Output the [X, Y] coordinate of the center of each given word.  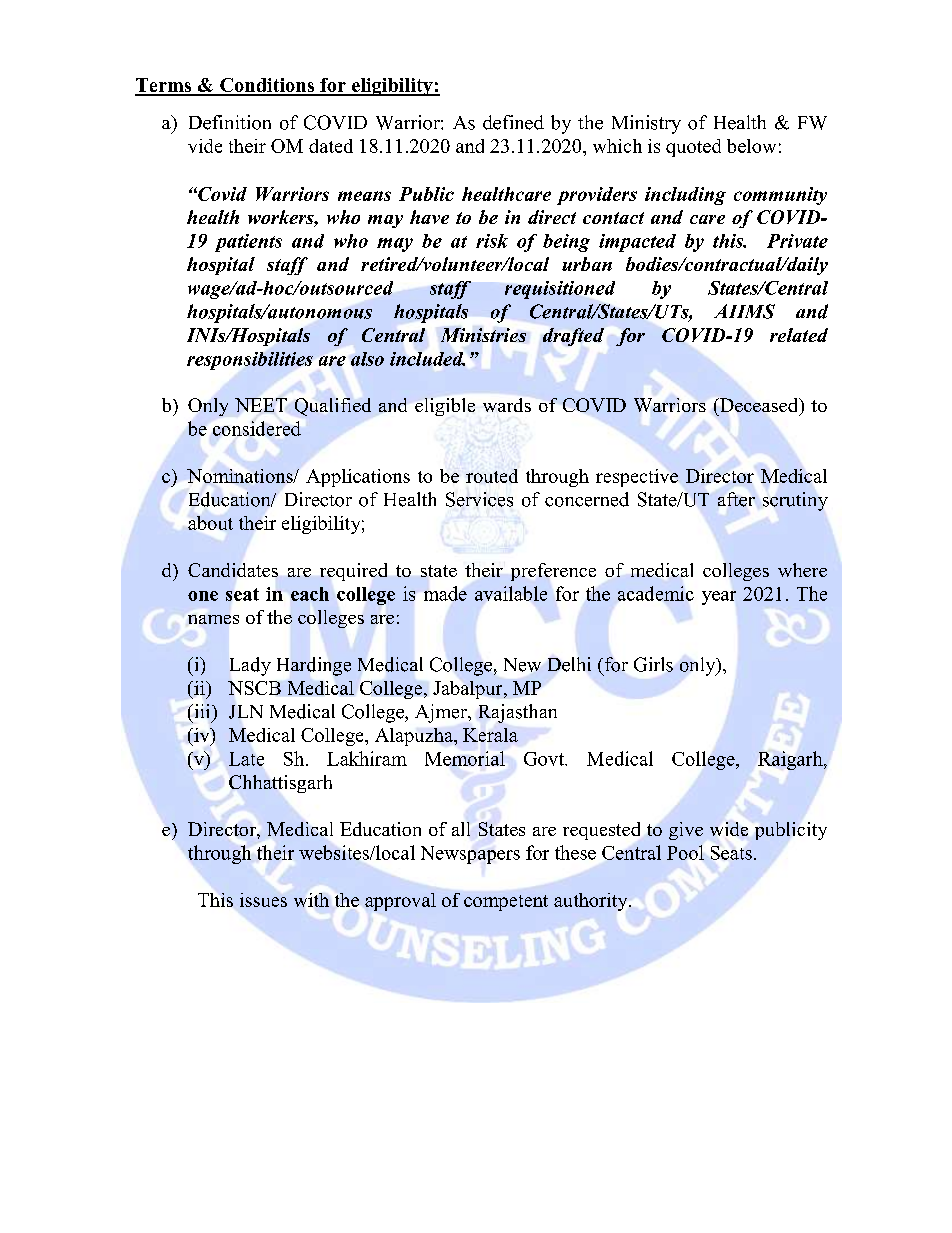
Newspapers [470, 855]
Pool [685, 852]
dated [331, 146]
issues [263, 900]
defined [513, 122]
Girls [653, 664]
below [751, 146]
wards [507, 405]
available [511, 593]
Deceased [758, 405]
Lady [250, 666]
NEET [261, 405]
